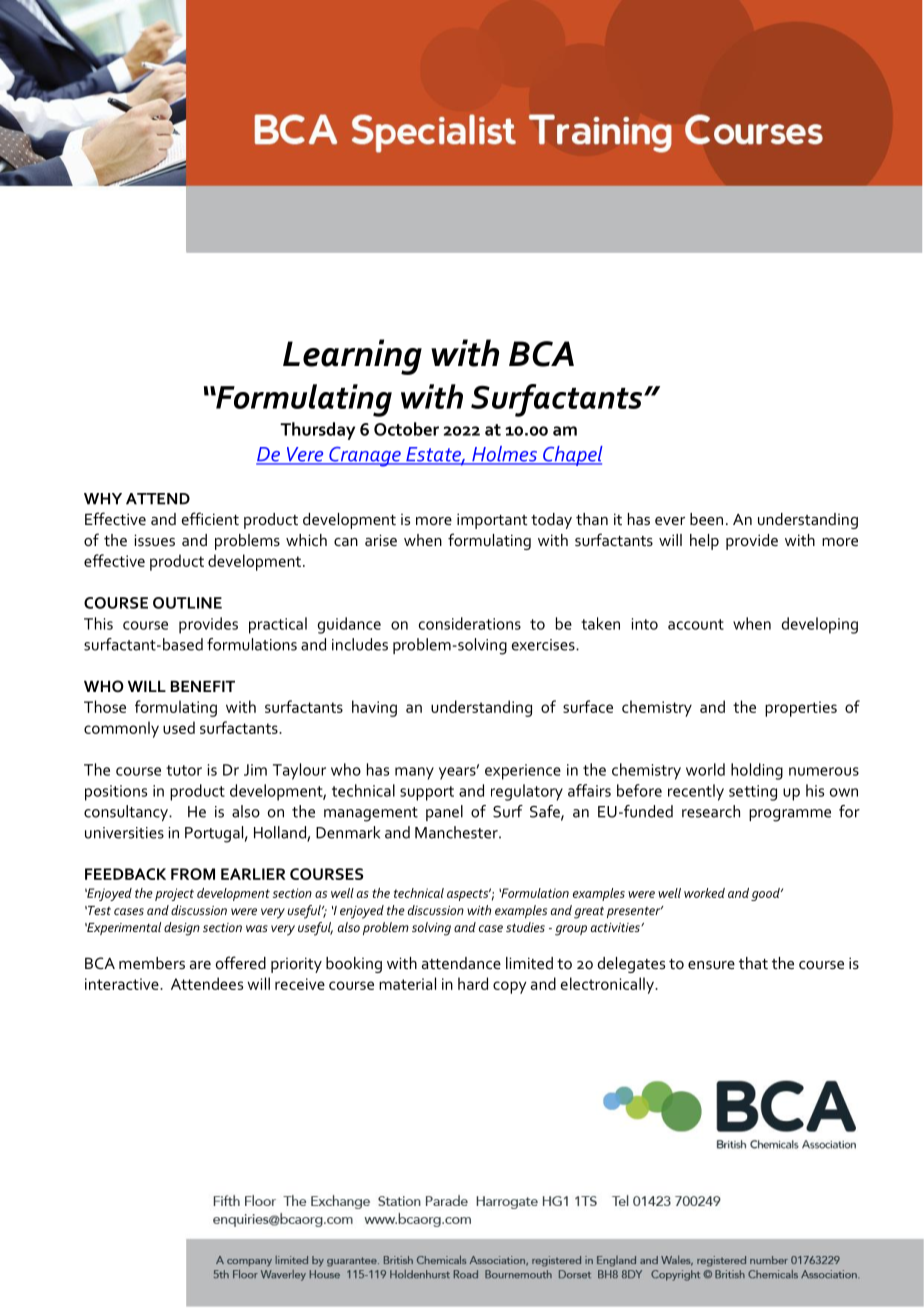 The image size is (924, 1308). Describe the element at coordinates (352, 357) in the screenshot. I see `Learning` at that location.
